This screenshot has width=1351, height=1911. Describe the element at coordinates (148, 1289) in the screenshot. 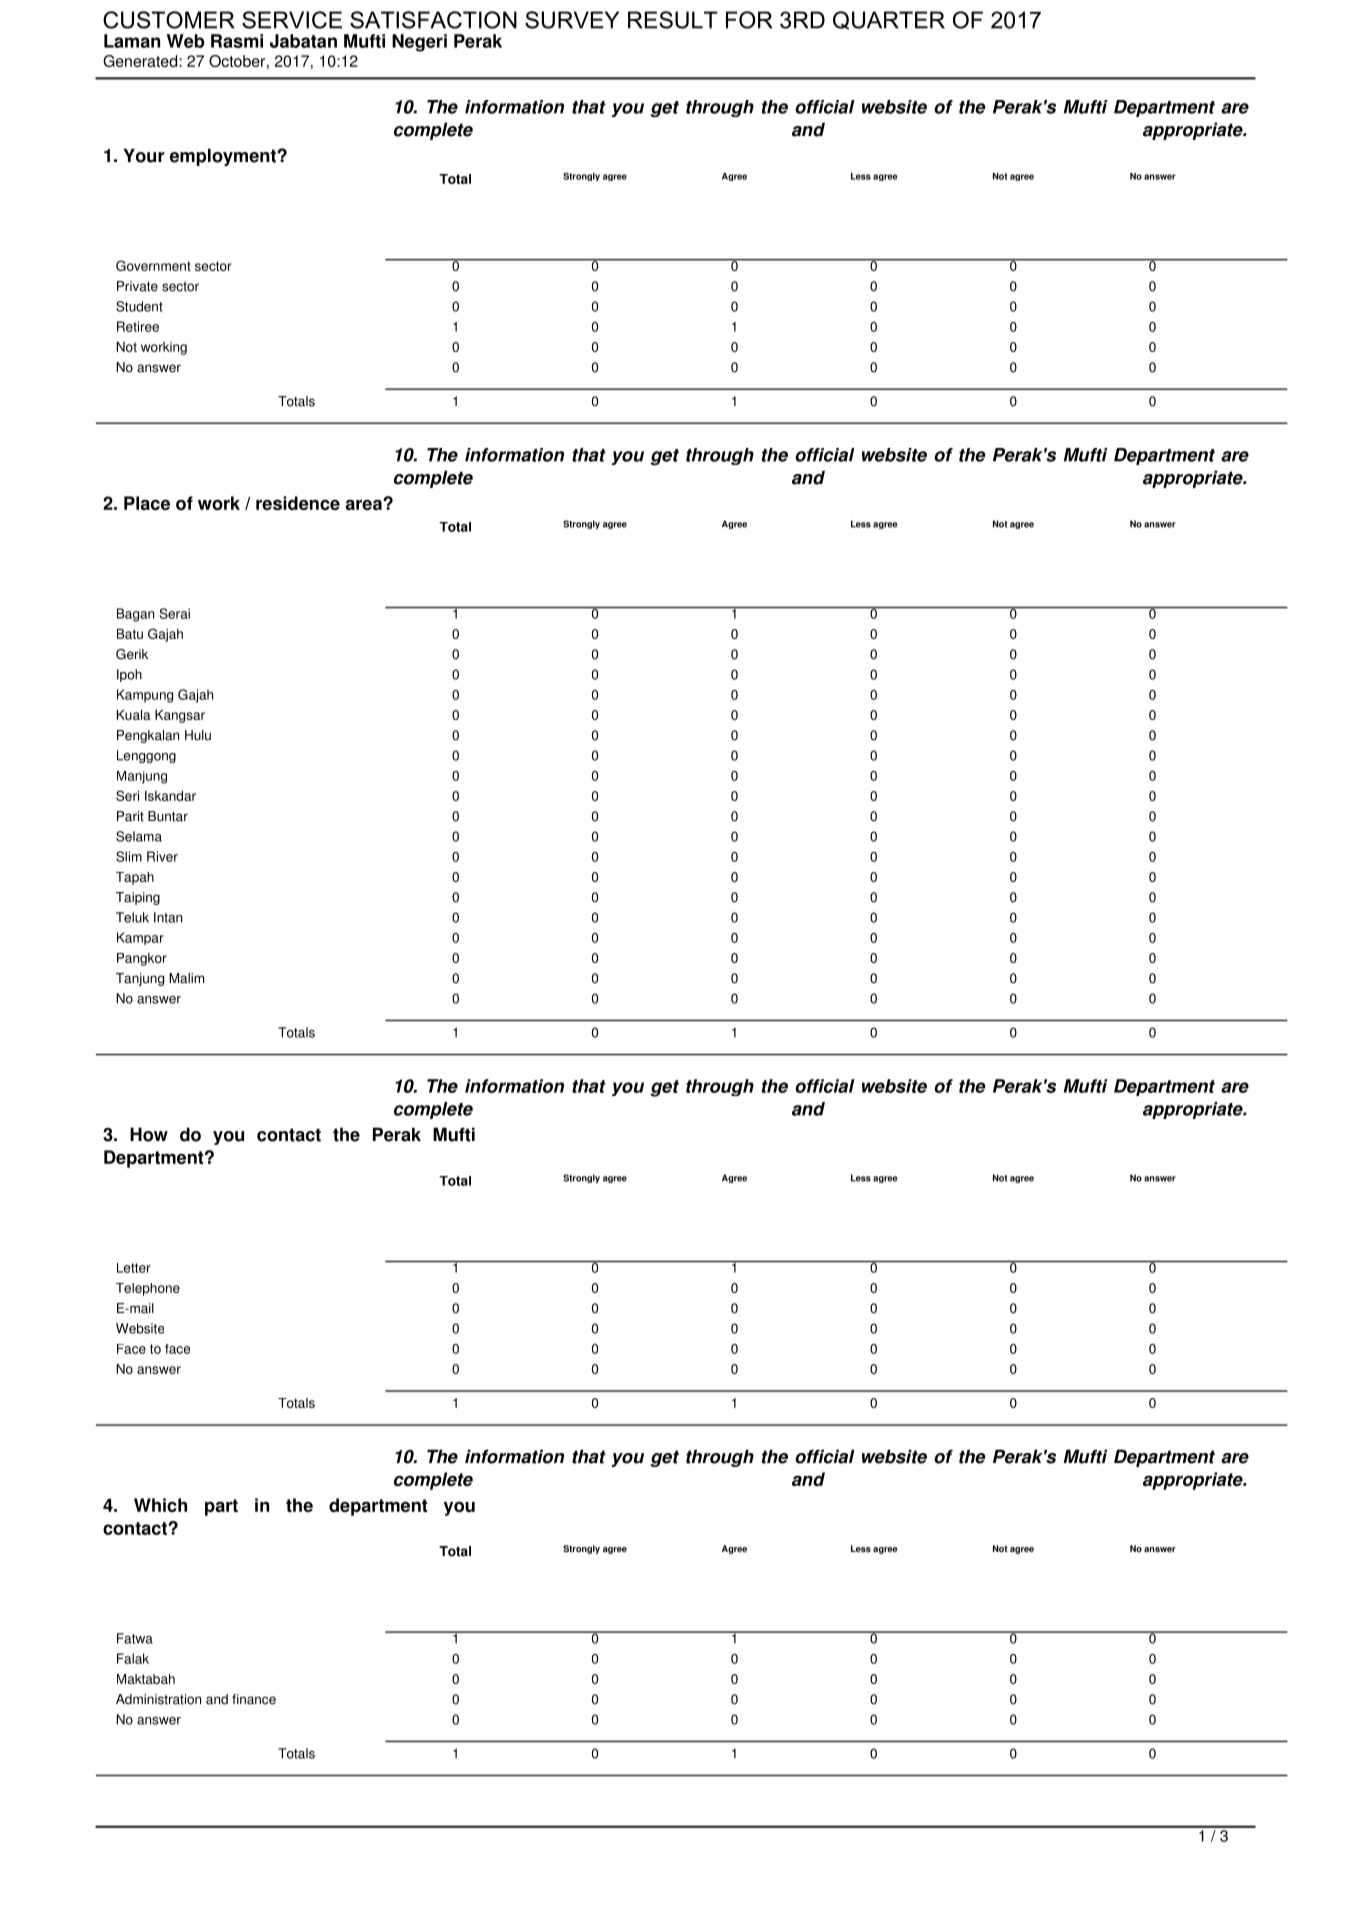

I see `Telephone` at that location.
